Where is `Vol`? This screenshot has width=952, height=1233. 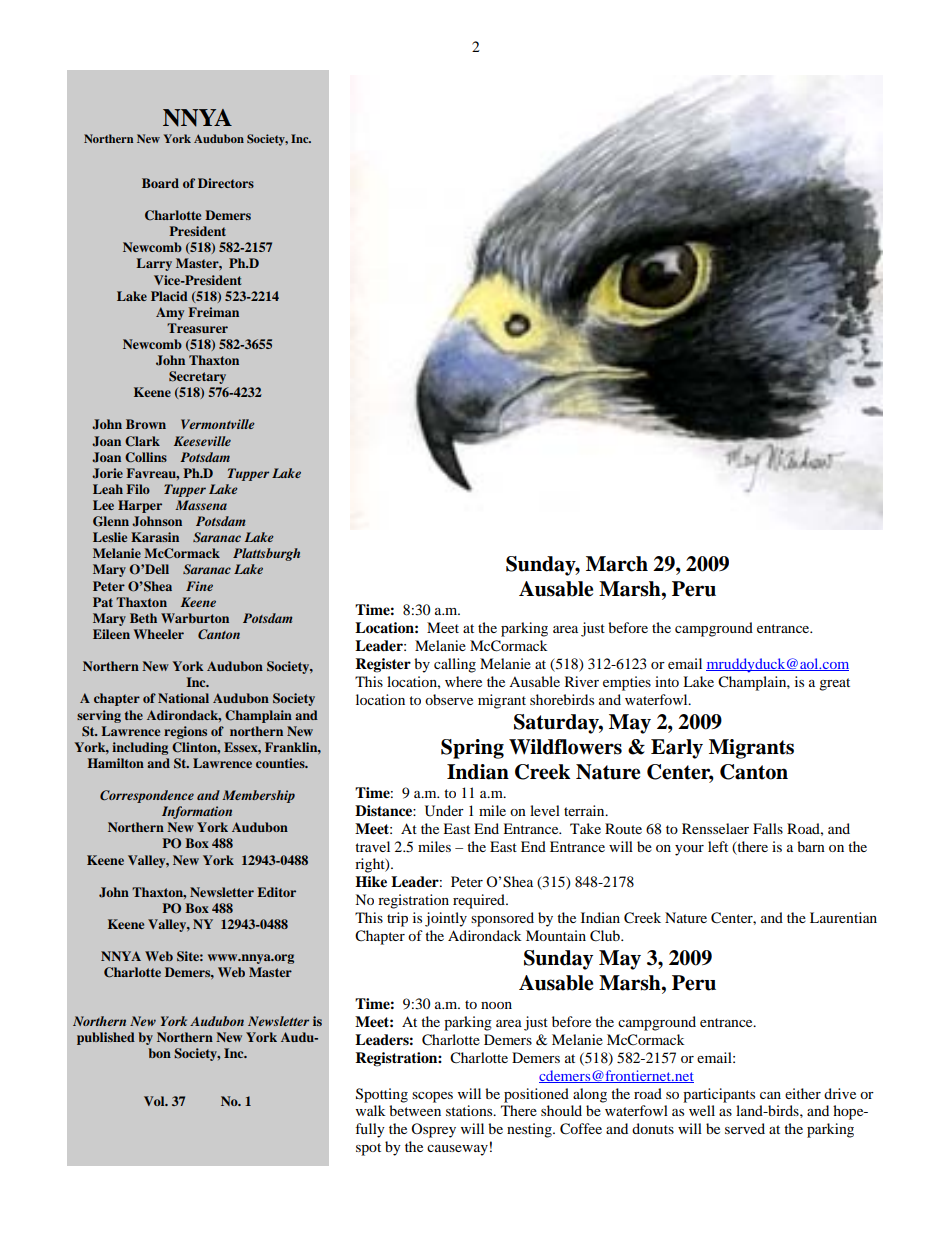 Vol is located at coordinates (155, 1101).
